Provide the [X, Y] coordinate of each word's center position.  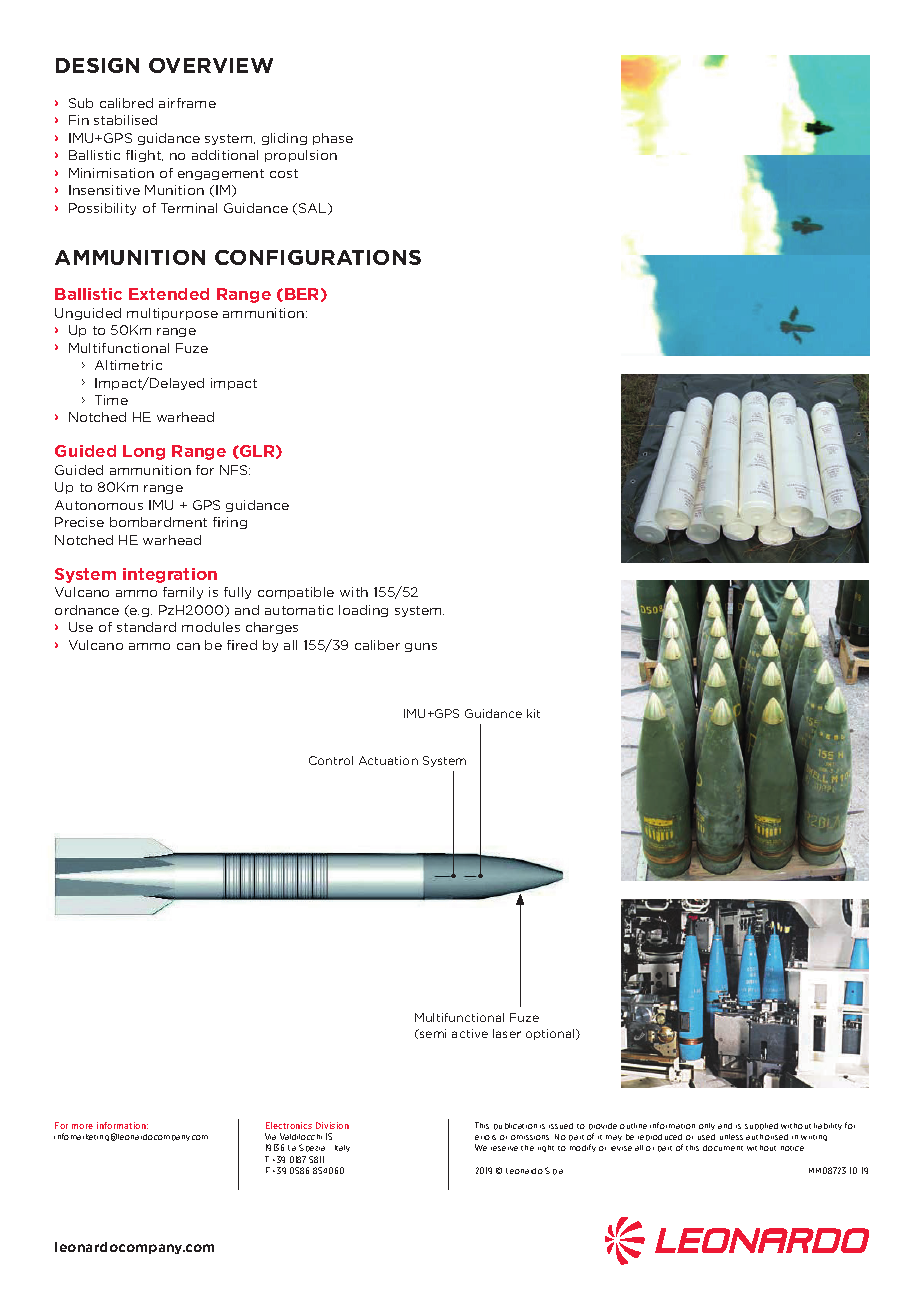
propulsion [301, 156]
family [183, 593]
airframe [187, 103]
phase [333, 139]
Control [331, 760]
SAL [314, 209]
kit [533, 713]
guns [421, 647]
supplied [761, 1126]
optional [551, 1034]
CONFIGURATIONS [318, 257]
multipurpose [172, 314]
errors [485, 1137]
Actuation [388, 760]
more [82, 1126]
